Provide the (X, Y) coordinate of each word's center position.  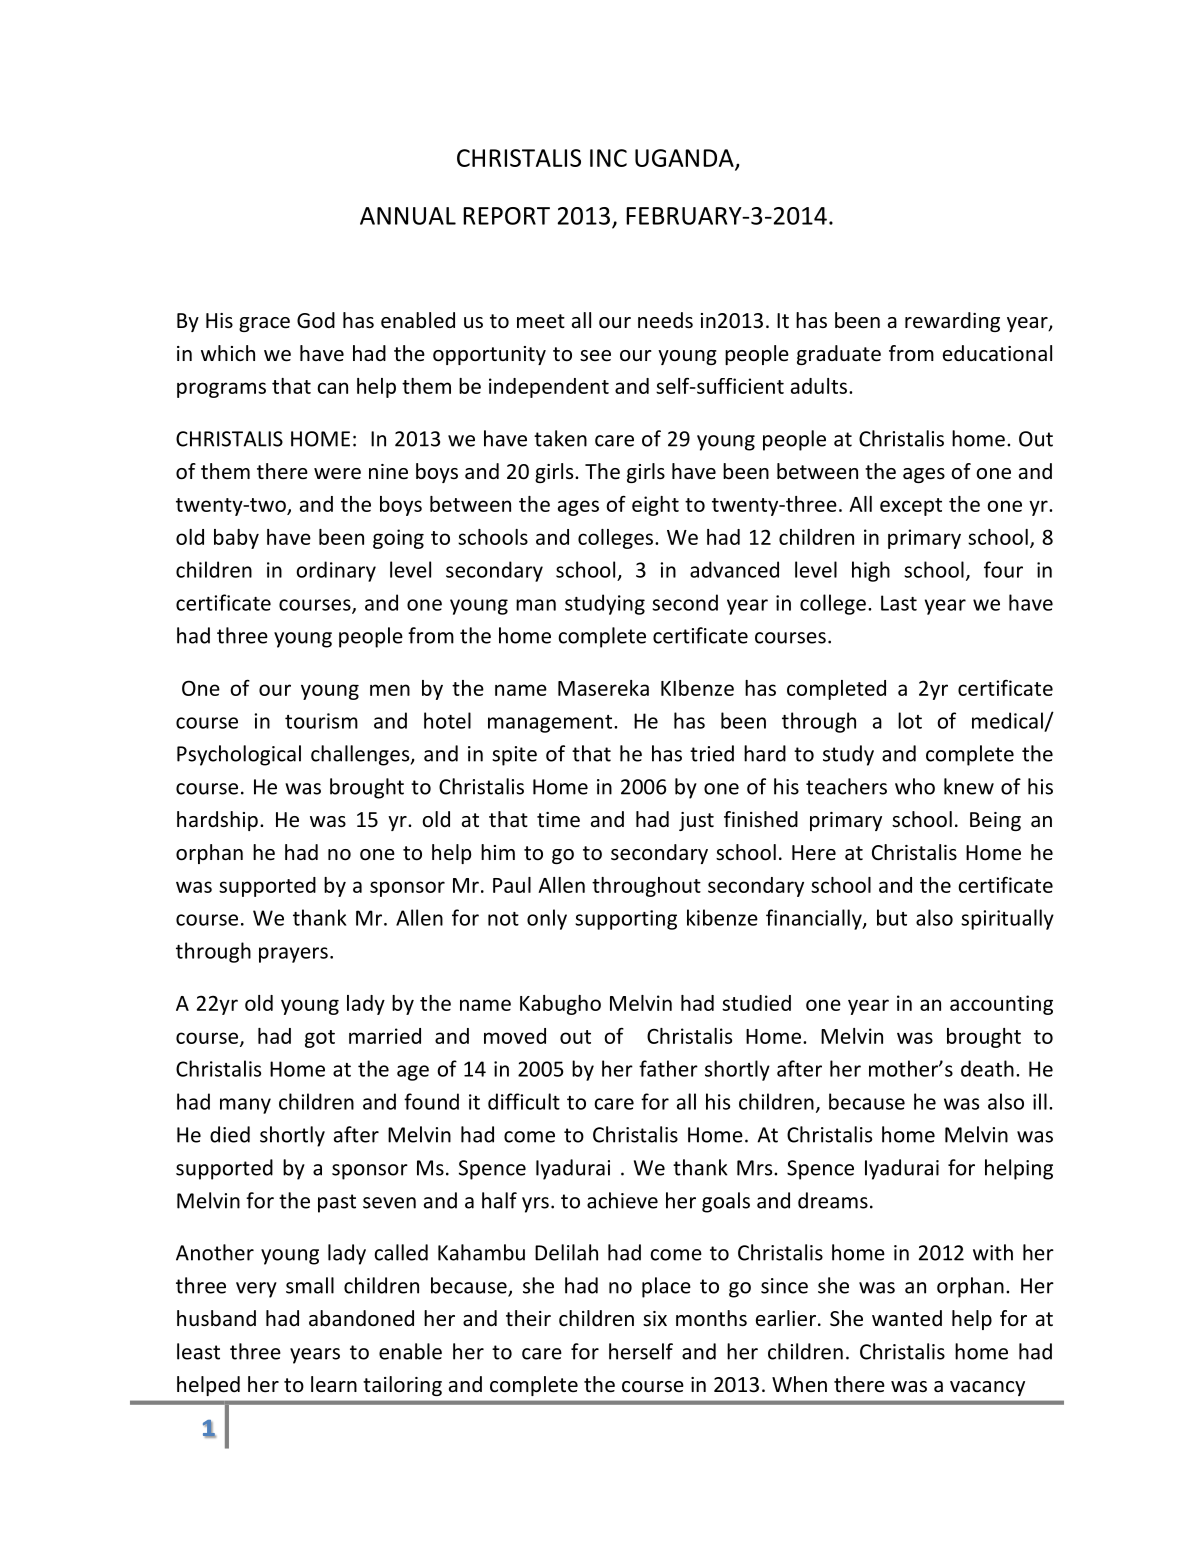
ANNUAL (408, 216)
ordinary (336, 571)
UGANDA (685, 159)
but (892, 917)
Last (899, 603)
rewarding (952, 322)
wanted (907, 1318)
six (655, 1318)
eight (655, 506)
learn (334, 1384)
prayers (293, 955)
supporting (626, 920)
